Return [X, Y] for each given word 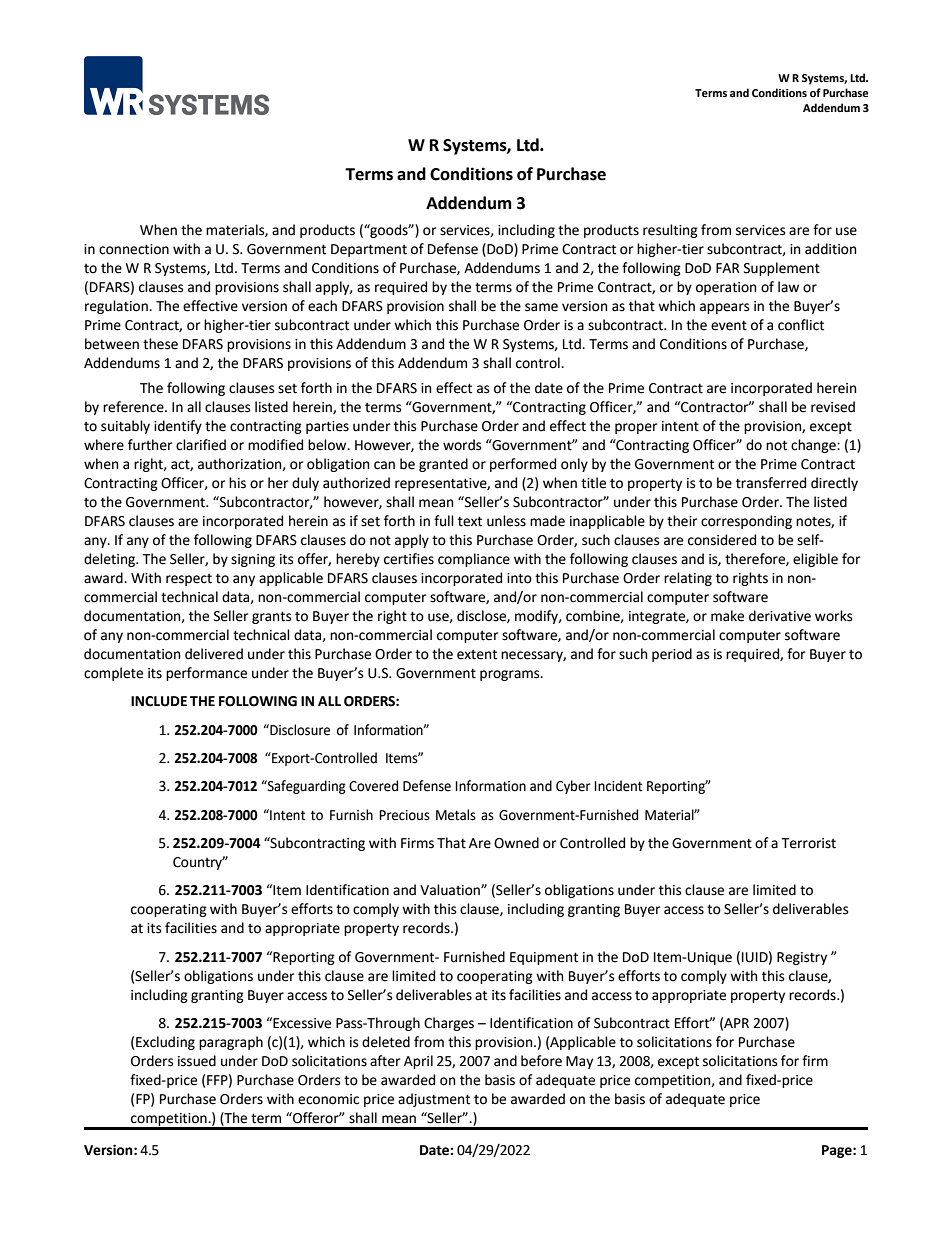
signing [253, 560]
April [418, 1062]
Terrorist [808, 843]
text [470, 521]
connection [134, 249]
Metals [456, 815]
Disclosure [299, 730]
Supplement [782, 269]
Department [369, 250]
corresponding [746, 522]
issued [197, 1061]
